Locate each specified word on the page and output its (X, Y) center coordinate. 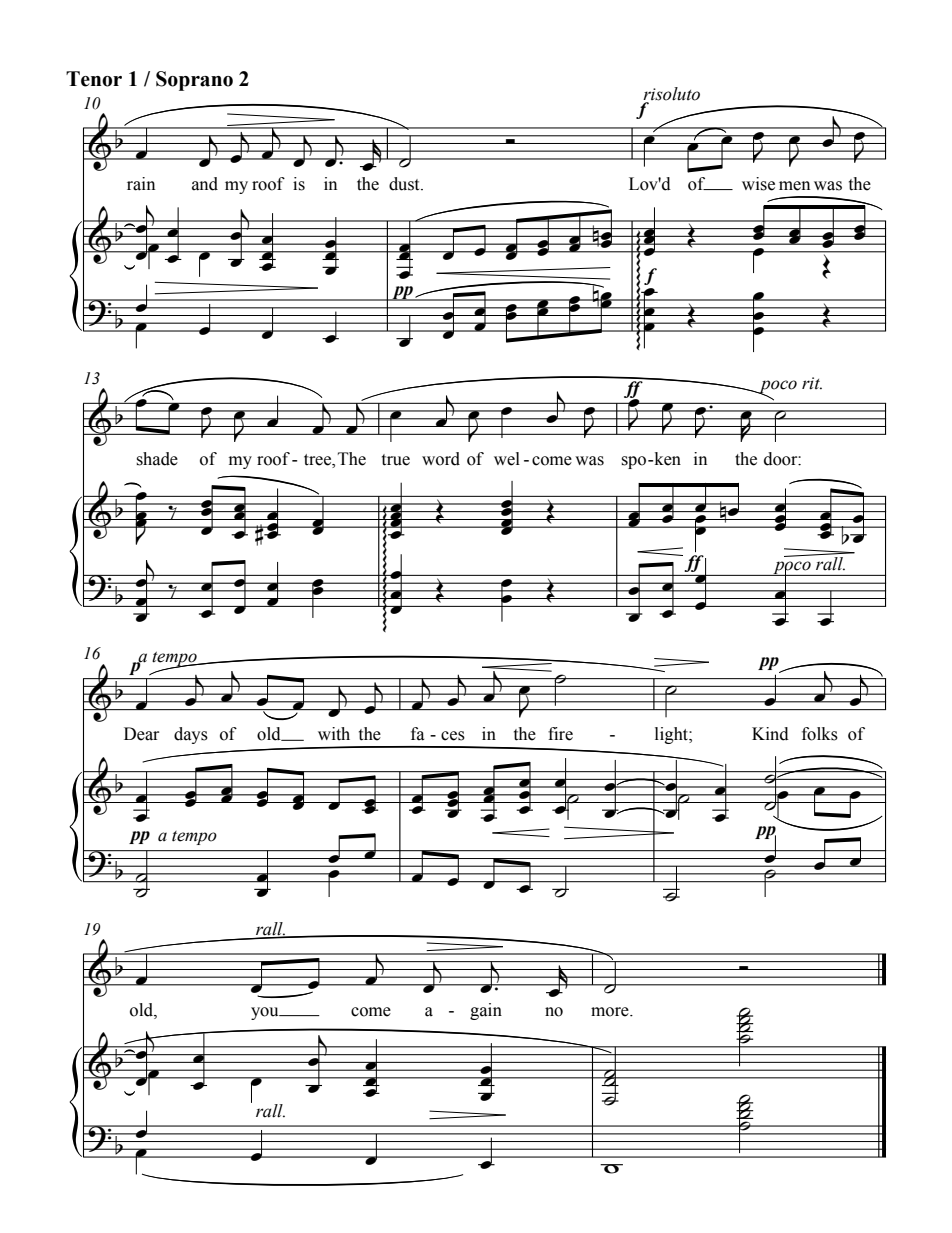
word (441, 459)
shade (157, 459)
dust (405, 184)
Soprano (194, 81)
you (266, 1013)
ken (666, 459)
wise (758, 184)
